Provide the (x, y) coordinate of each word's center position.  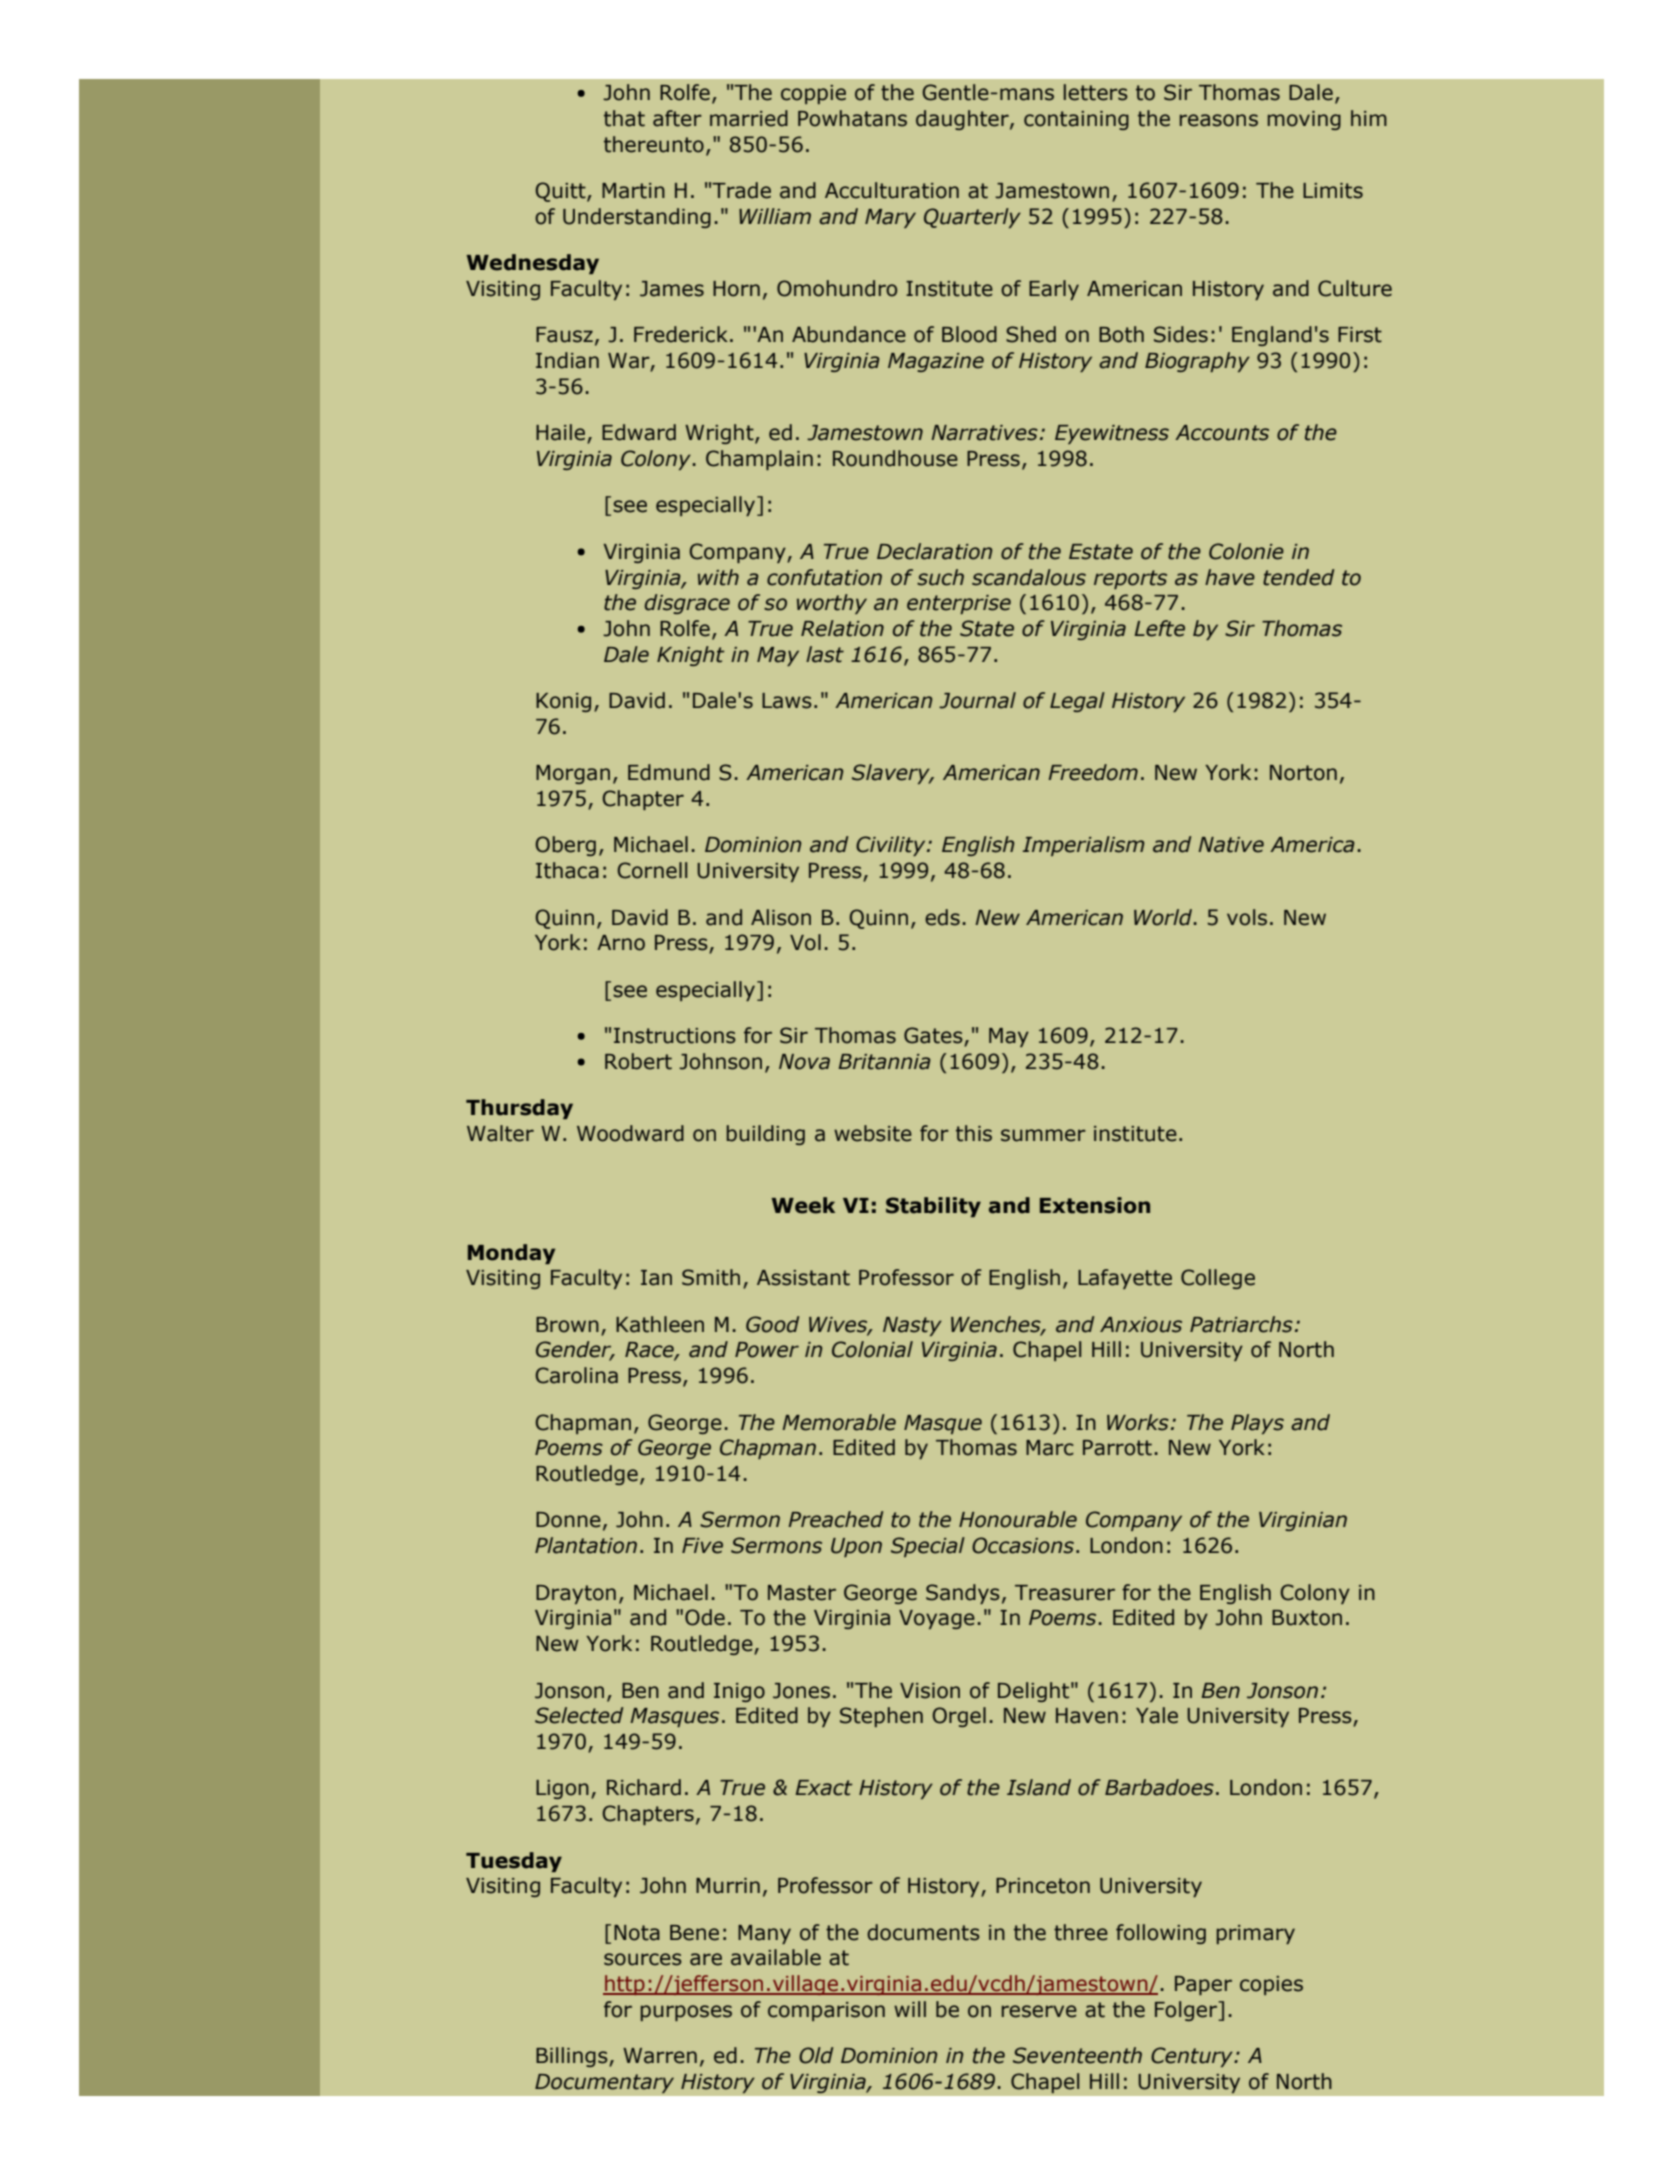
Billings (573, 2057)
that (624, 118)
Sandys (963, 1594)
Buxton (1307, 1618)
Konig (563, 702)
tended (1298, 577)
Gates (934, 1036)
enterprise (959, 604)
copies (1271, 1985)
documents (923, 1932)
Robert (638, 1061)
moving (1304, 120)
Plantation (586, 1545)
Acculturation (892, 190)
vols (1247, 917)
